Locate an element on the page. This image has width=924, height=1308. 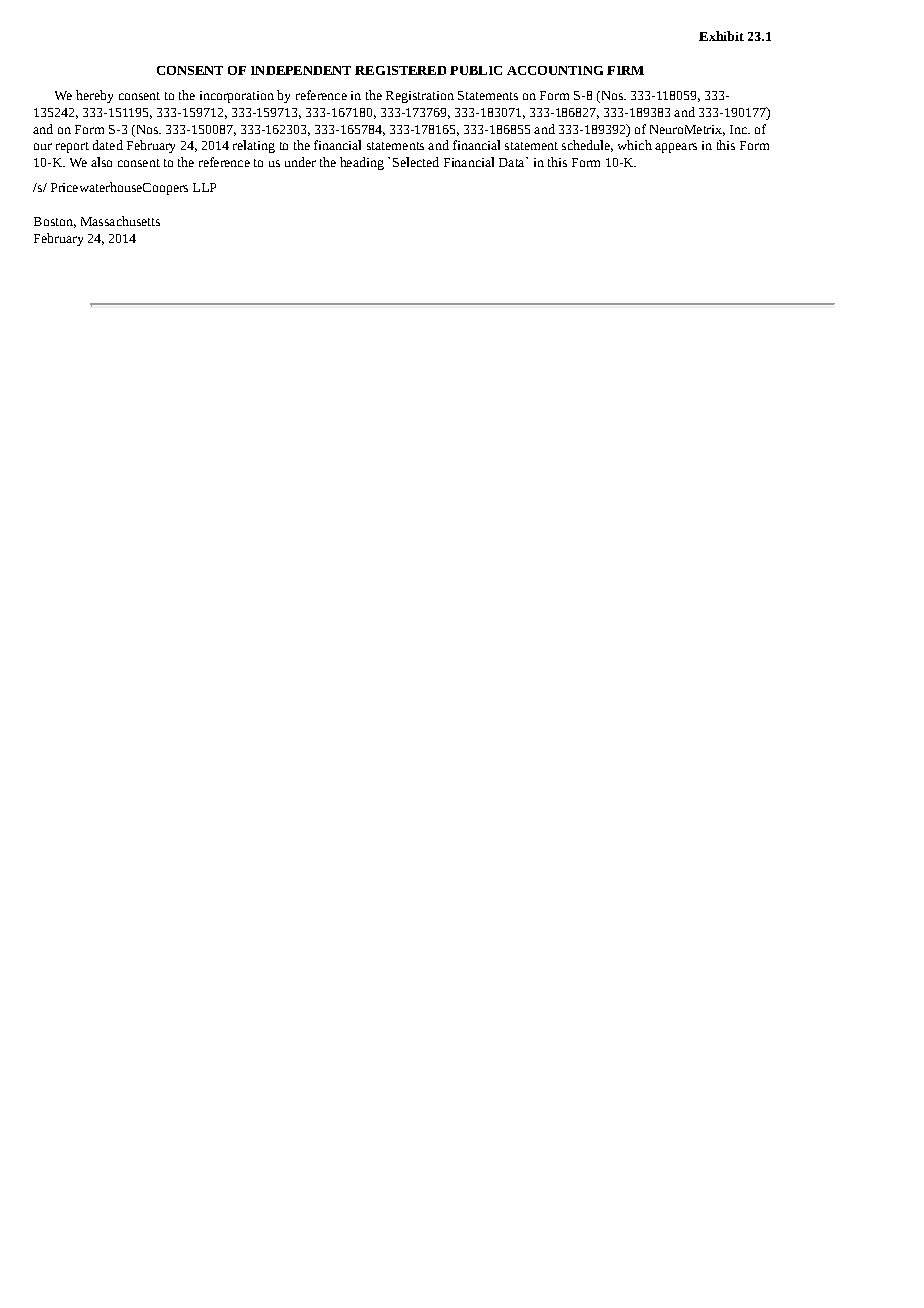
hereby is located at coordinates (94, 96).
